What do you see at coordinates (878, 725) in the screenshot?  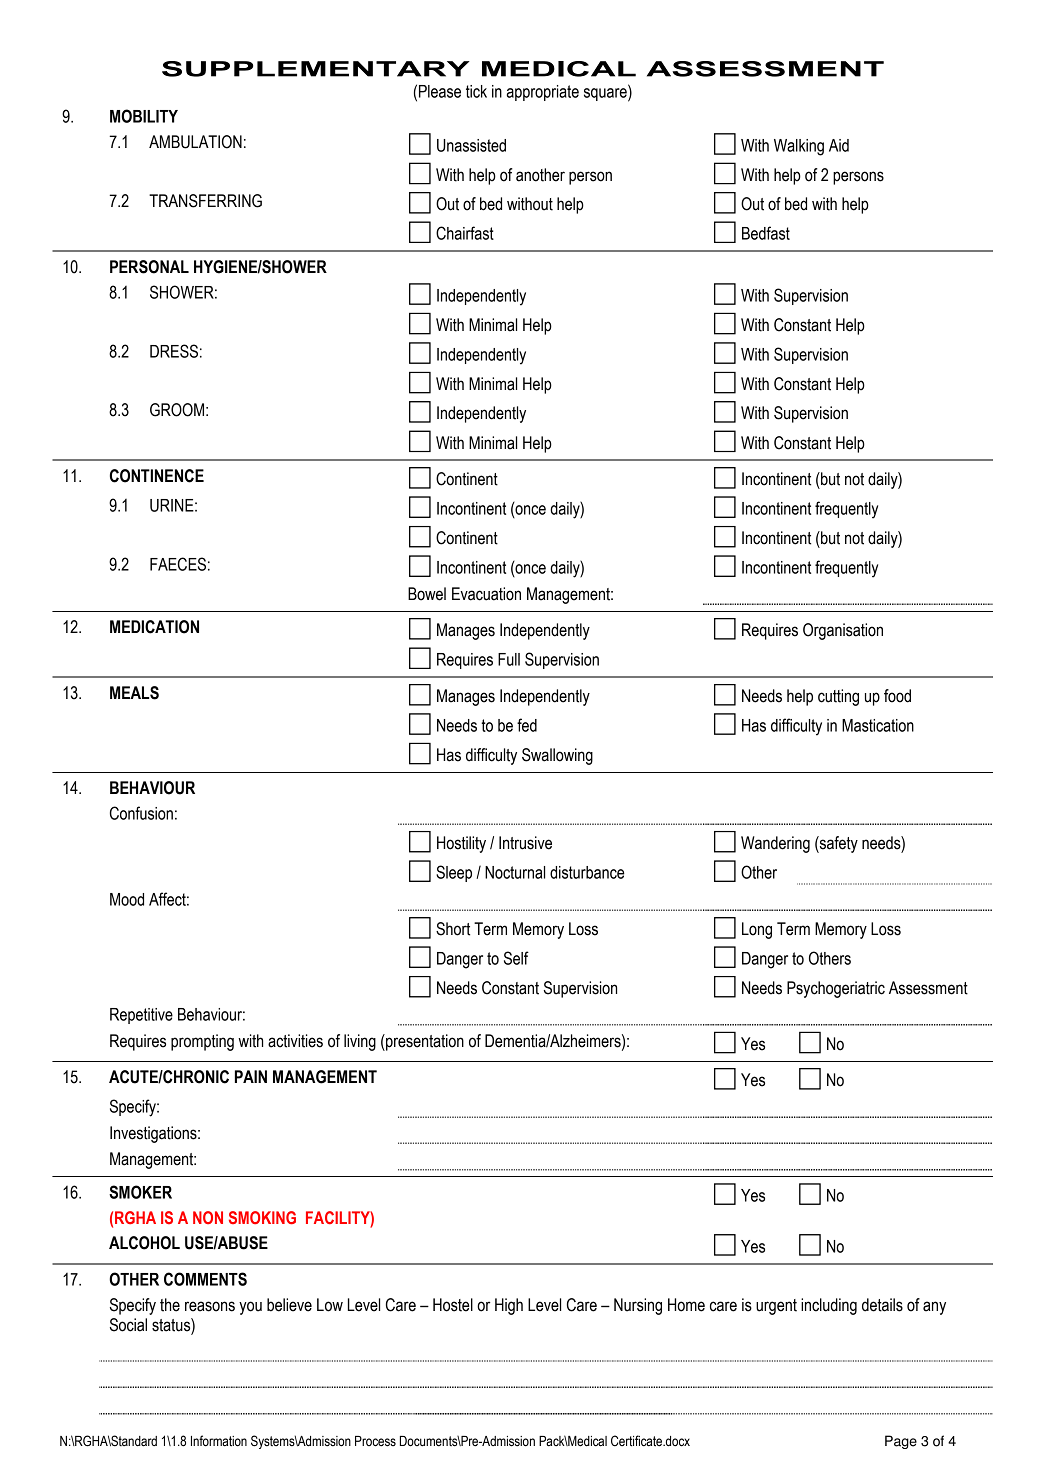 I see `Mastication` at bounding box center [878, 725].
